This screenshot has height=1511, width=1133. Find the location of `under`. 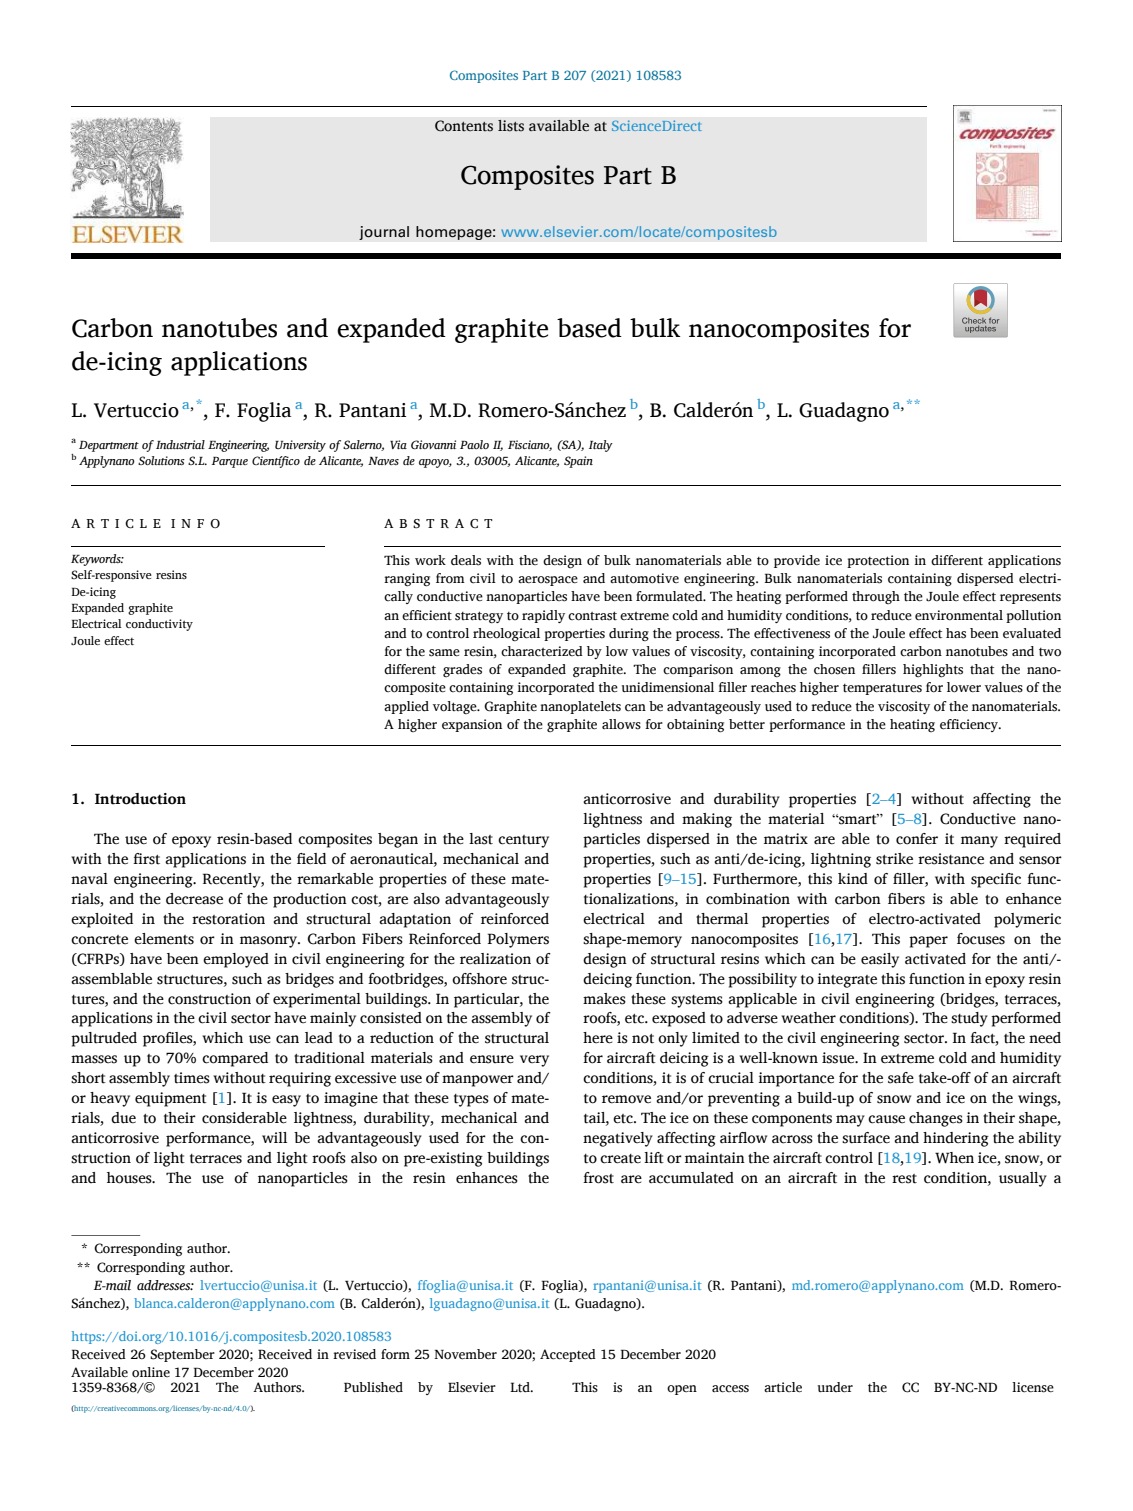

under is located at coordinates (835, 1387).
